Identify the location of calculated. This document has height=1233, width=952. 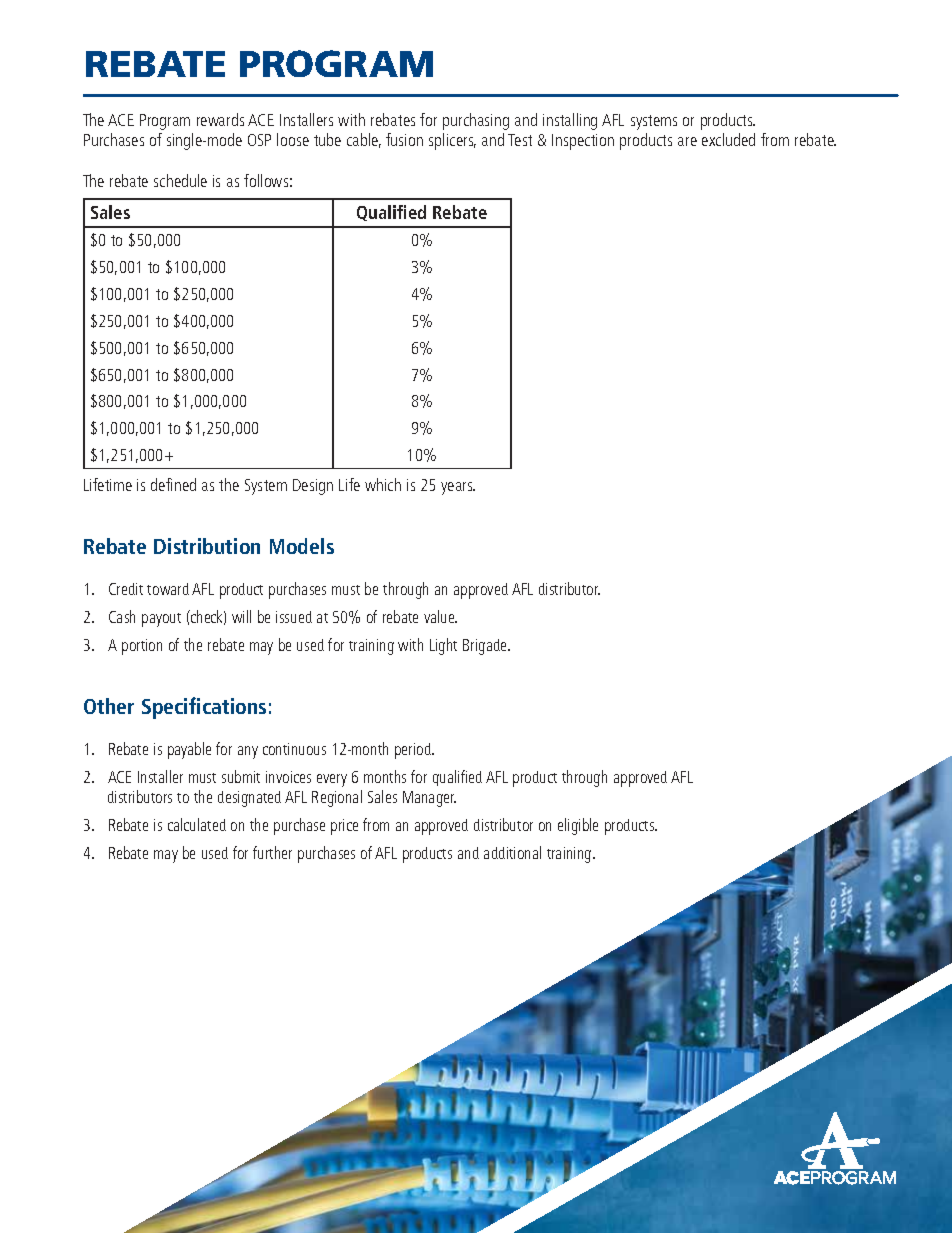
(197, 824).
